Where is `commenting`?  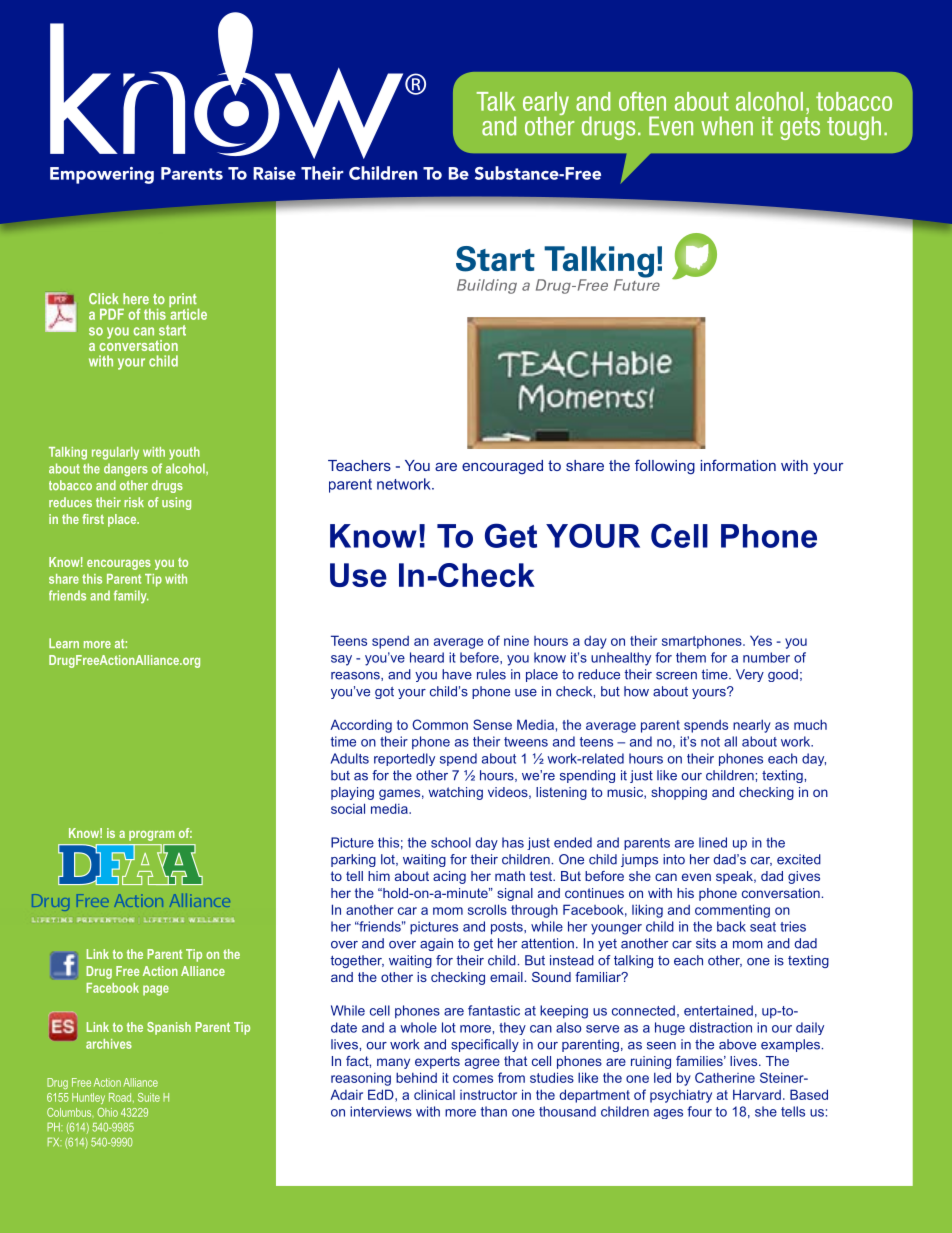
commenting is located at coordinates (732, 911).
